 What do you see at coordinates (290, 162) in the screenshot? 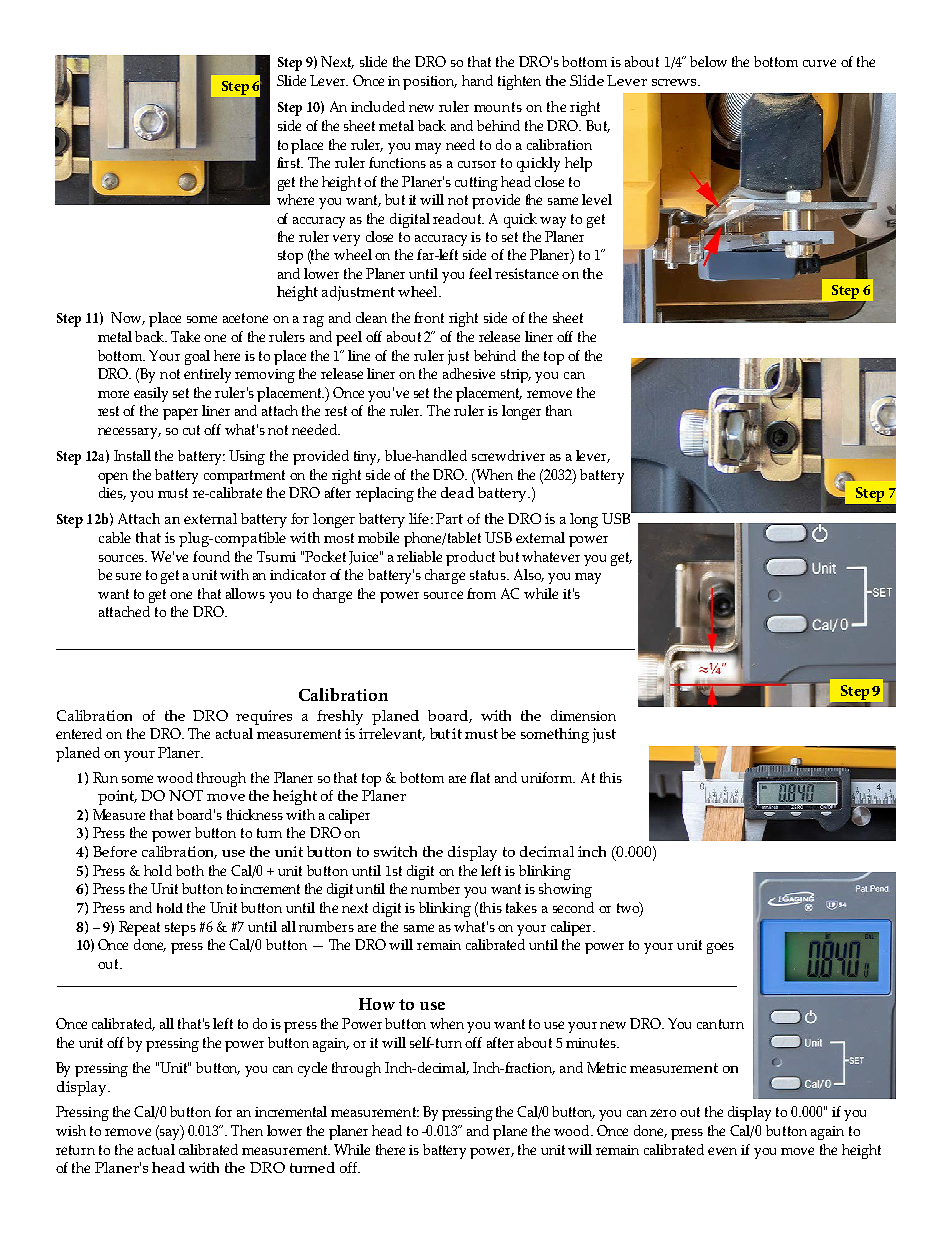
I see `first` at bounding box center [290, 162].
